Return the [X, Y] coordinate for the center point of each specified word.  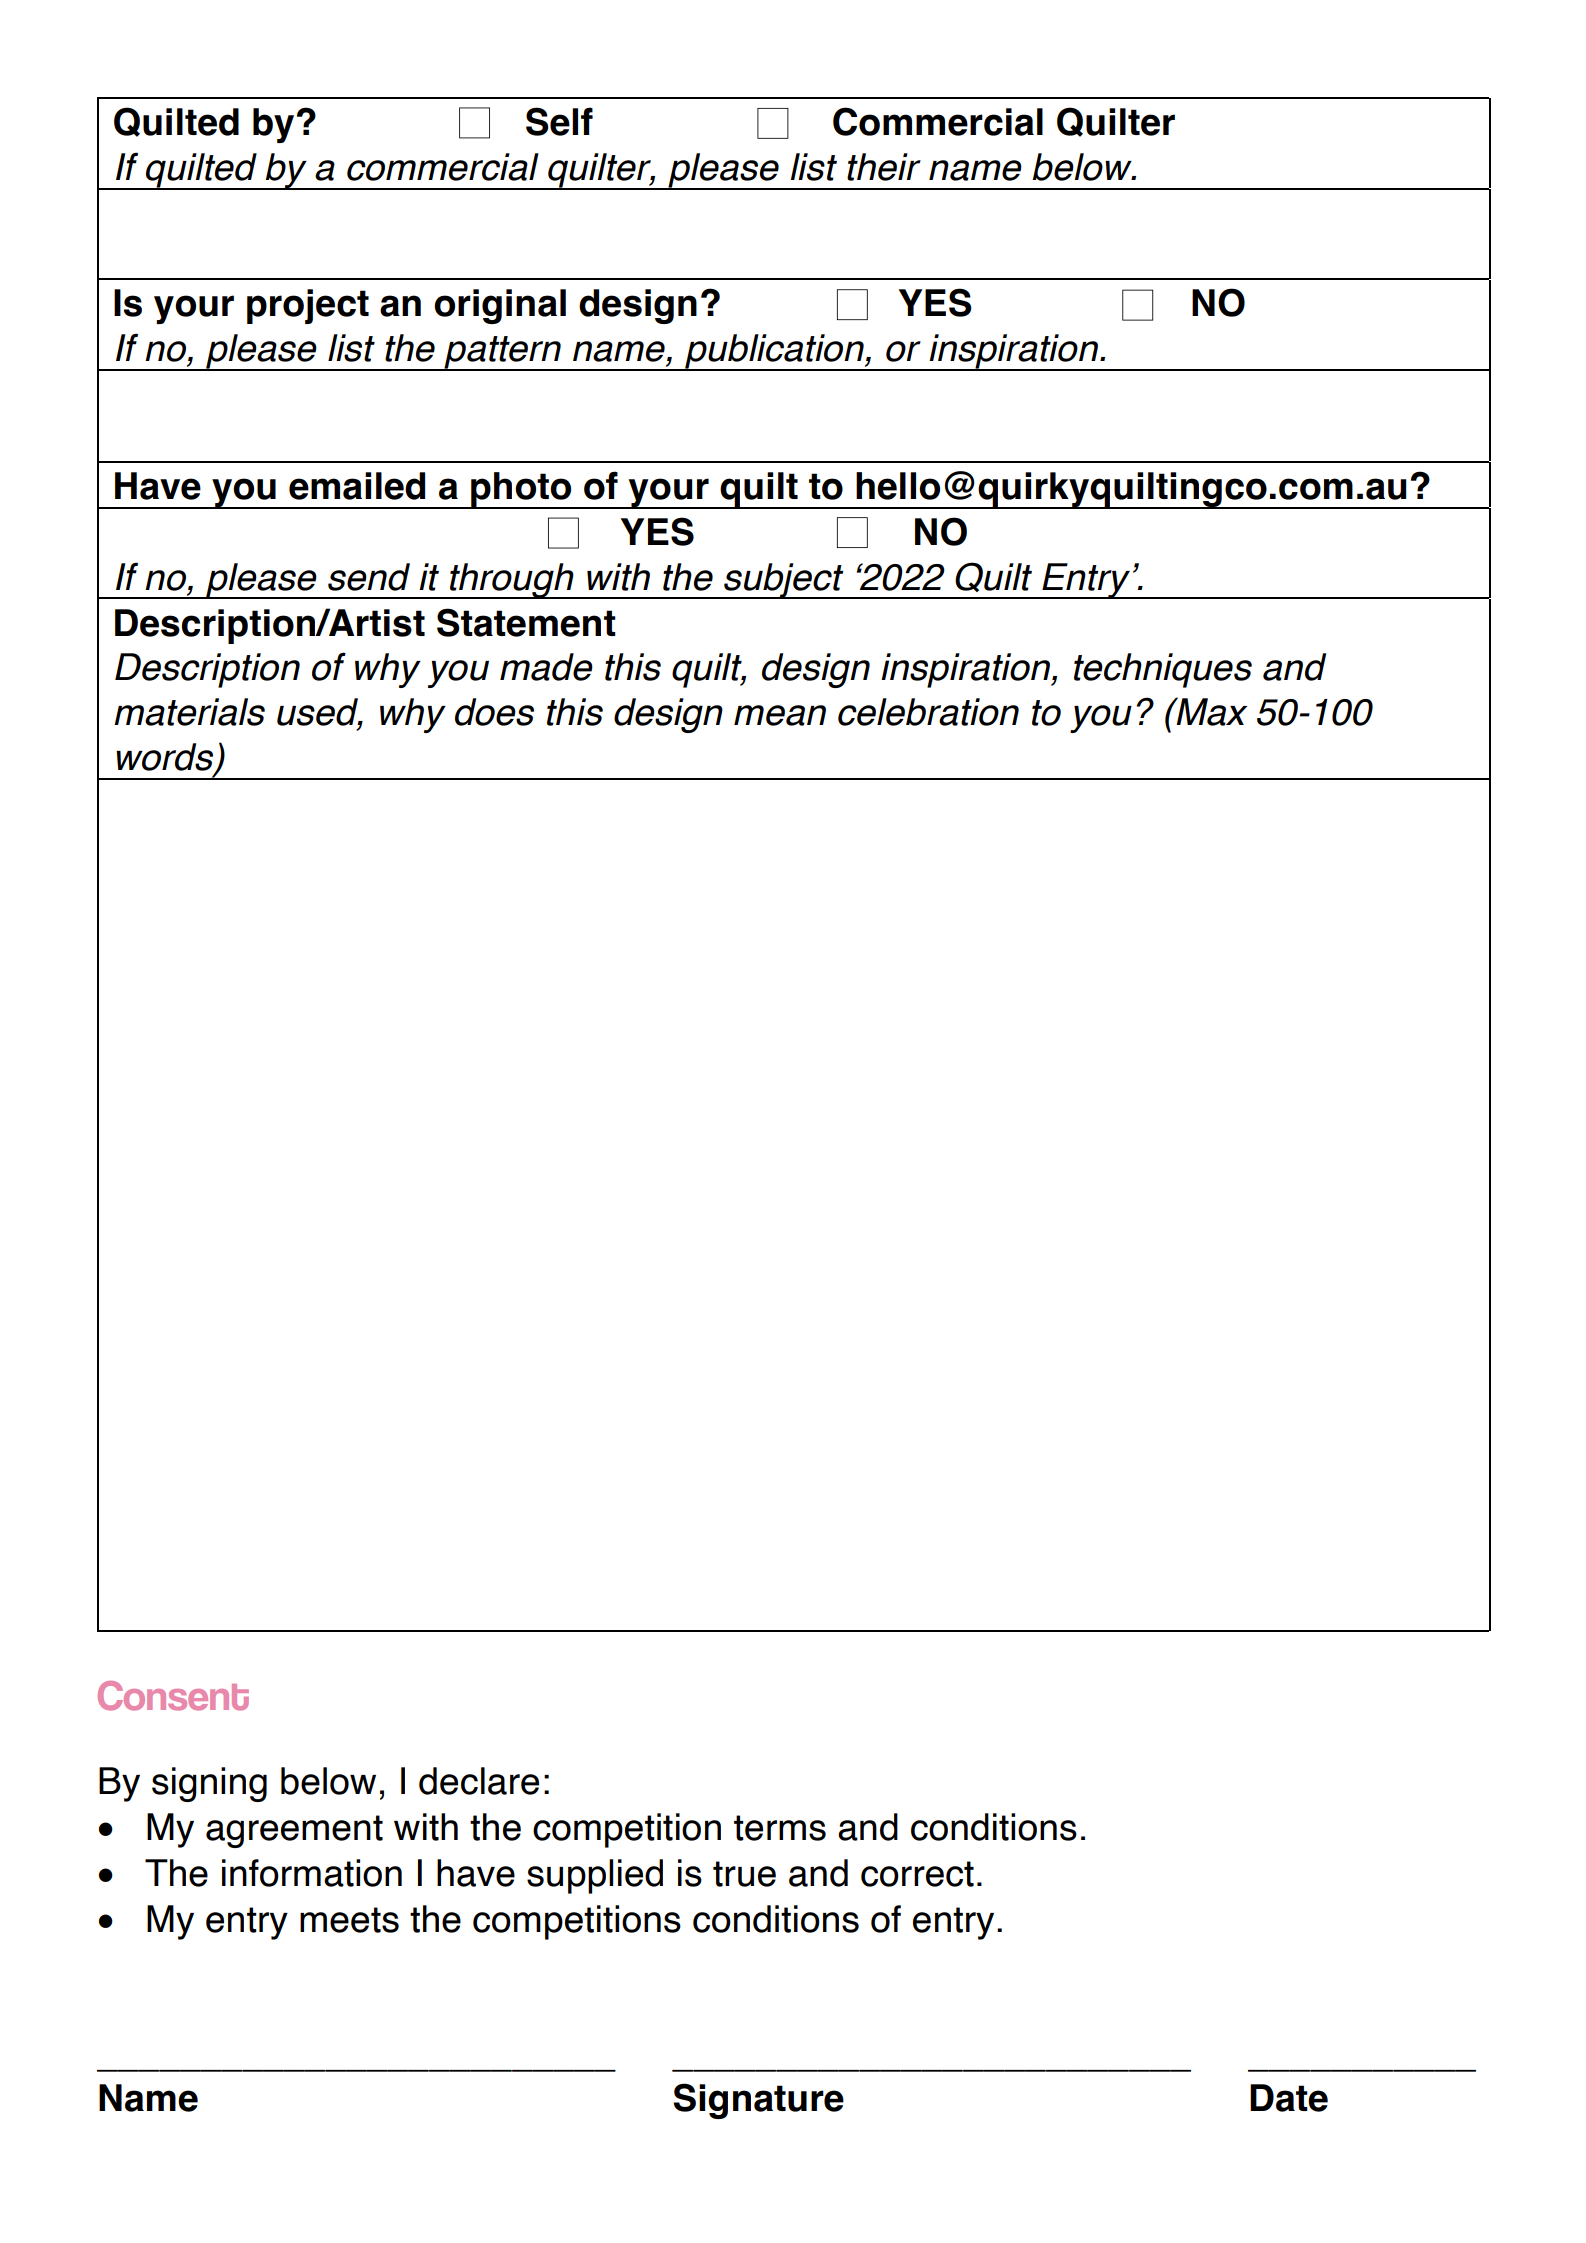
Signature [759, 2101]
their [884, 167]
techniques [1163, 670]
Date [1289, 2098]
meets [349, 1920]
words [166, 758]
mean [780, 715]
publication [774, 352]
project [308, 306]
